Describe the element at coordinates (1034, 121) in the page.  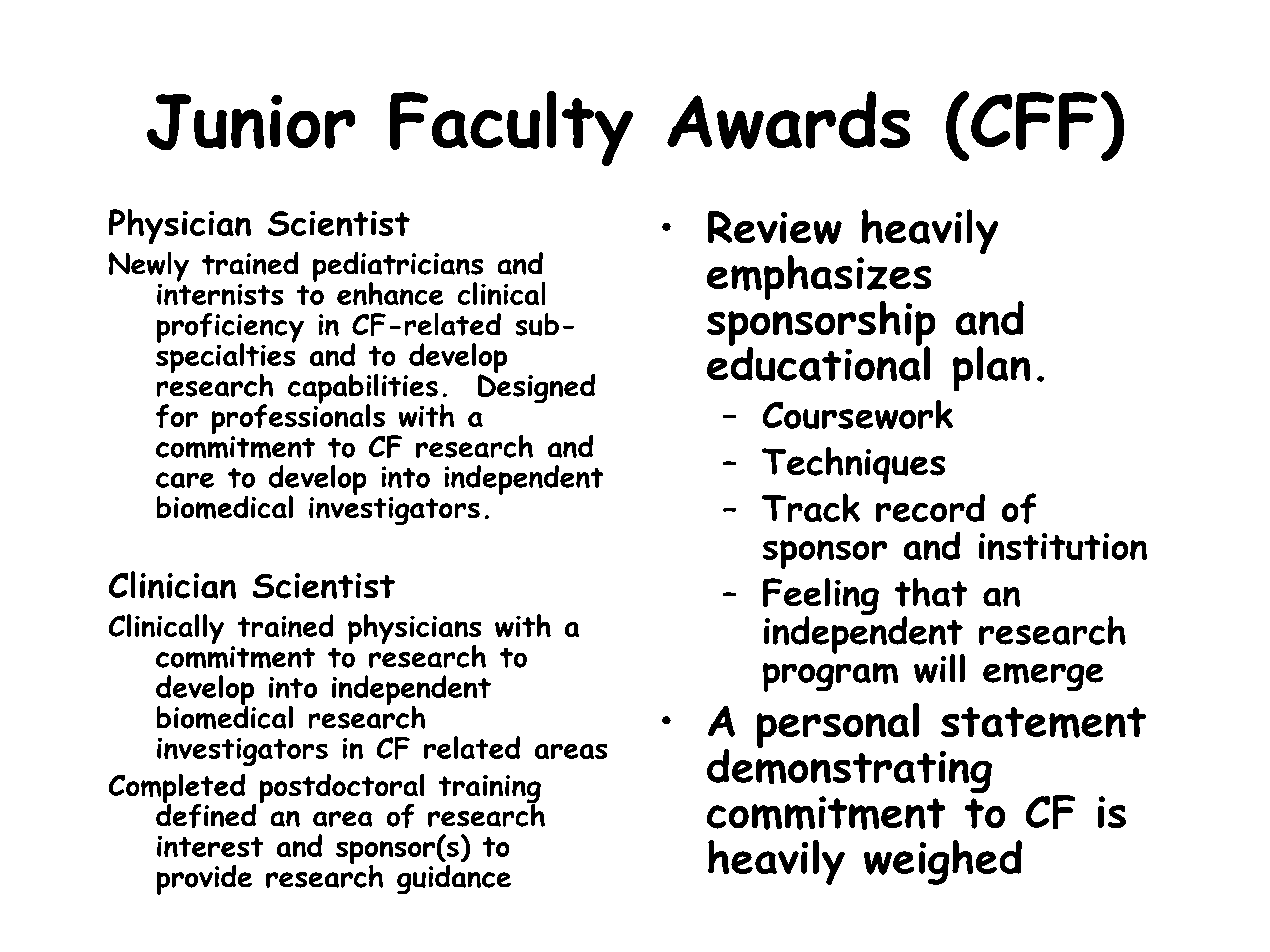
I see `CFF` at that location.
